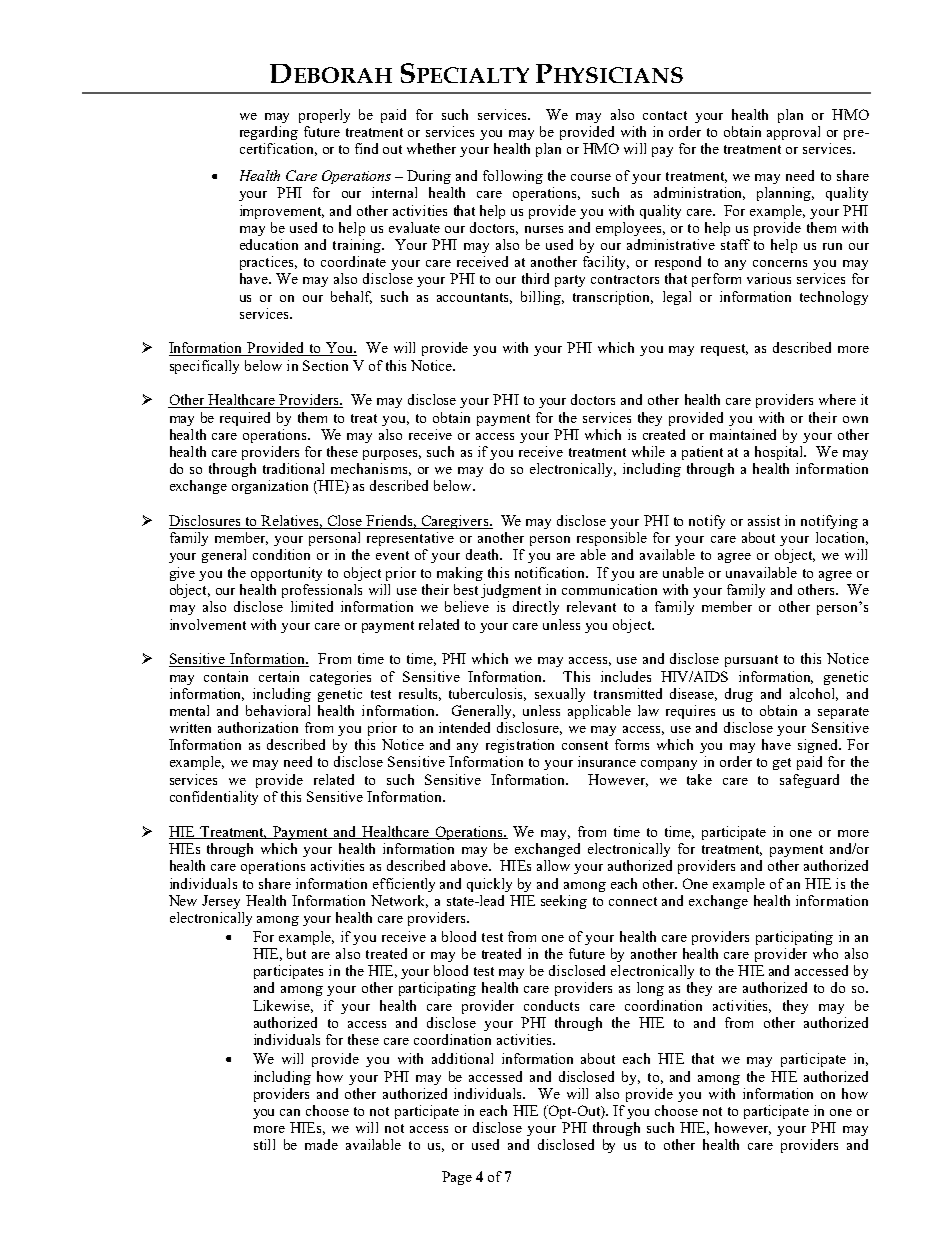 The width and height of the screenshot is (952, 1233). Describe the element at coordinates (793, 133) in the screenshot. I see `approval` at that location.
